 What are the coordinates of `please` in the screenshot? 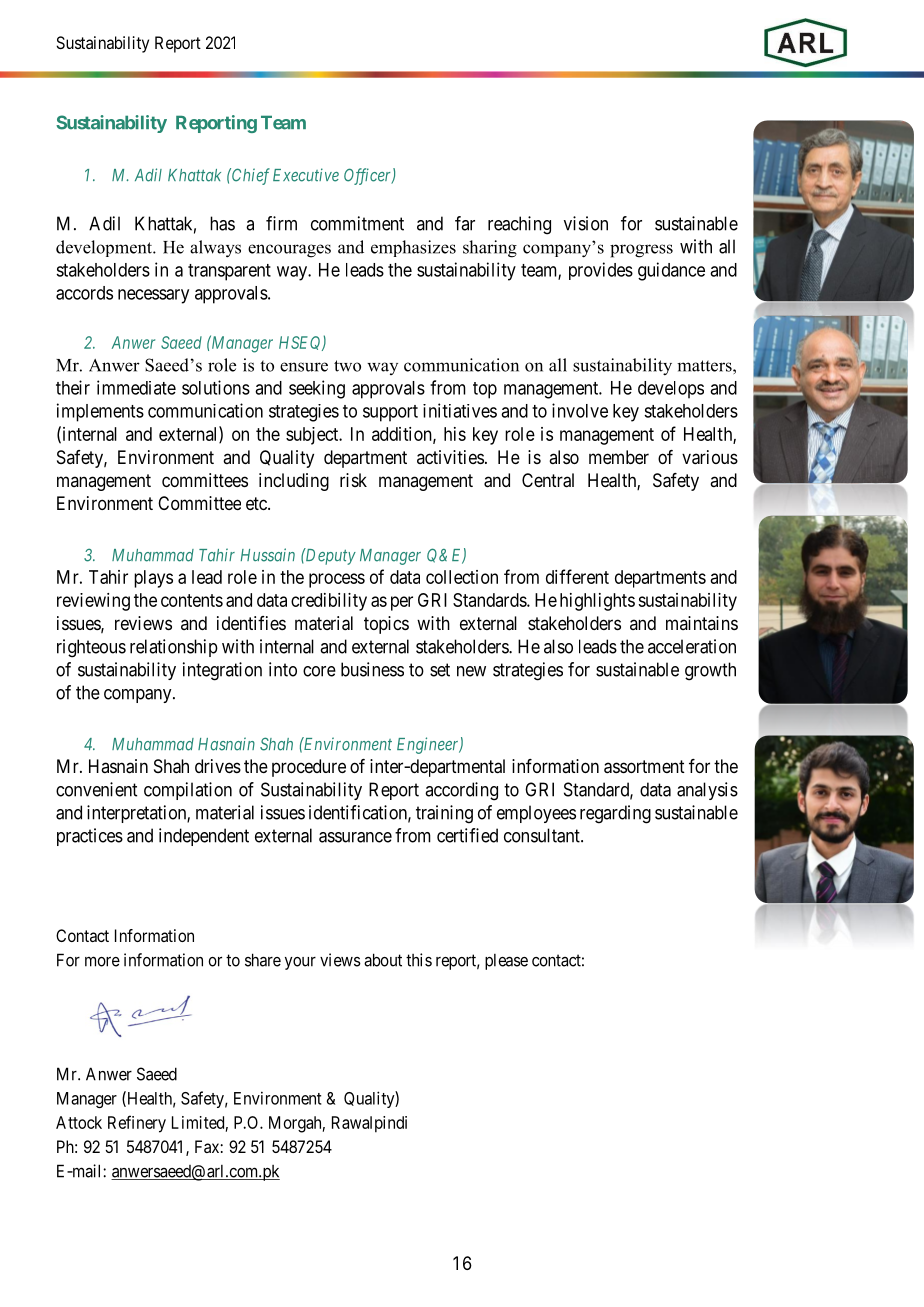 It's located at (506, 962).
